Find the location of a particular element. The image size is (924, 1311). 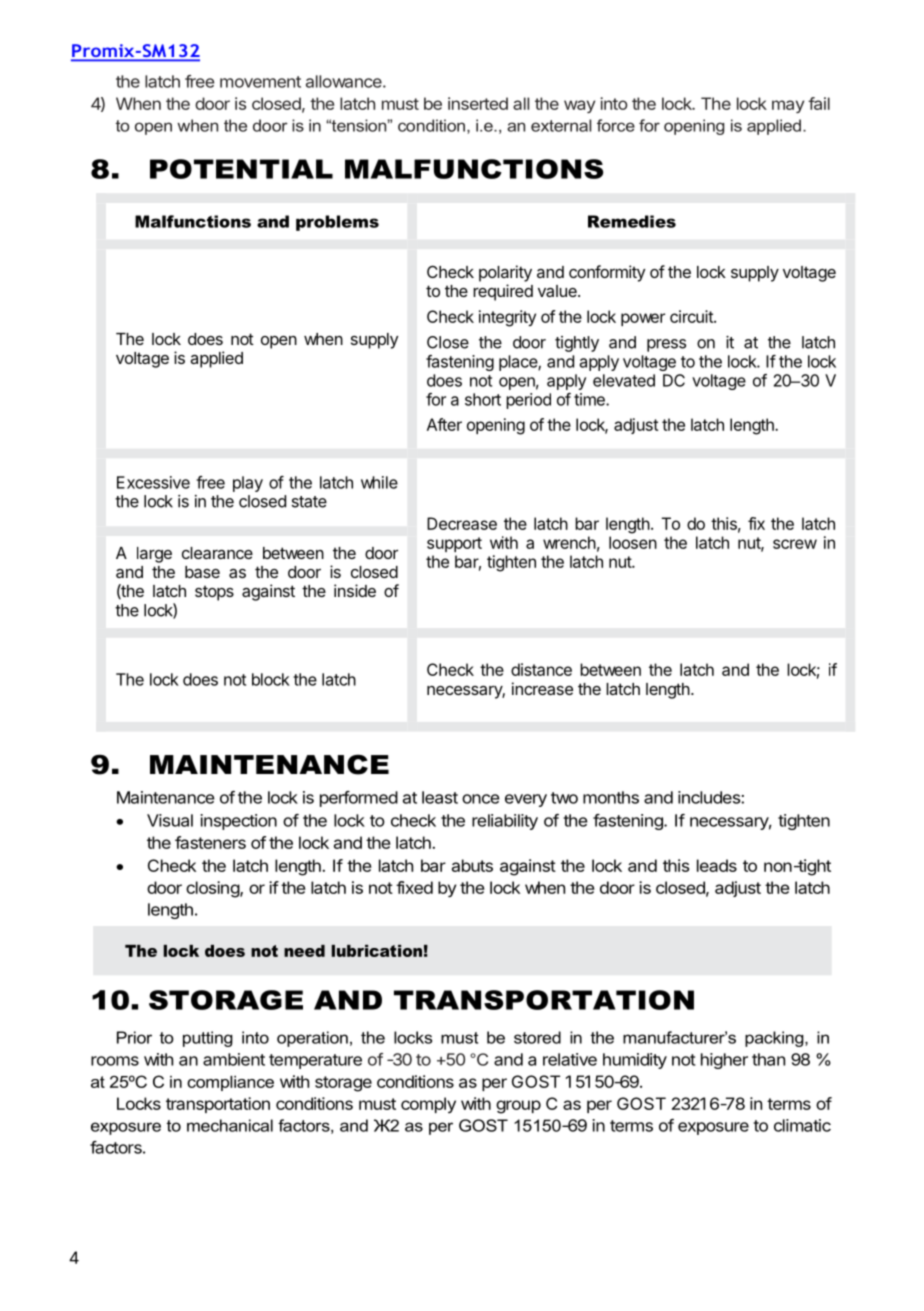

compliance is located at coordinates (230, 1083).
